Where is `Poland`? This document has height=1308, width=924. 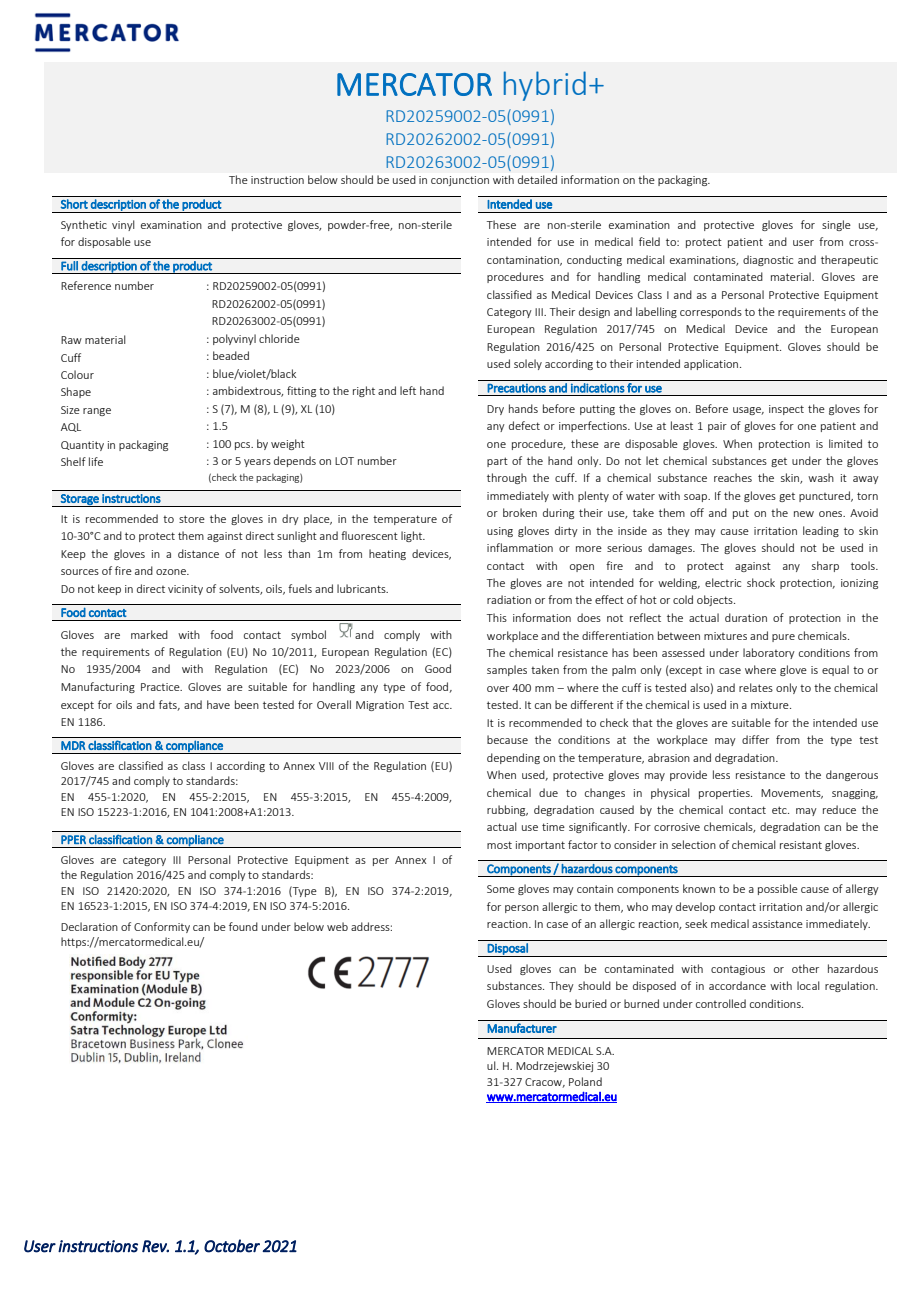
Poland is located at coordinates (585, 1081).
